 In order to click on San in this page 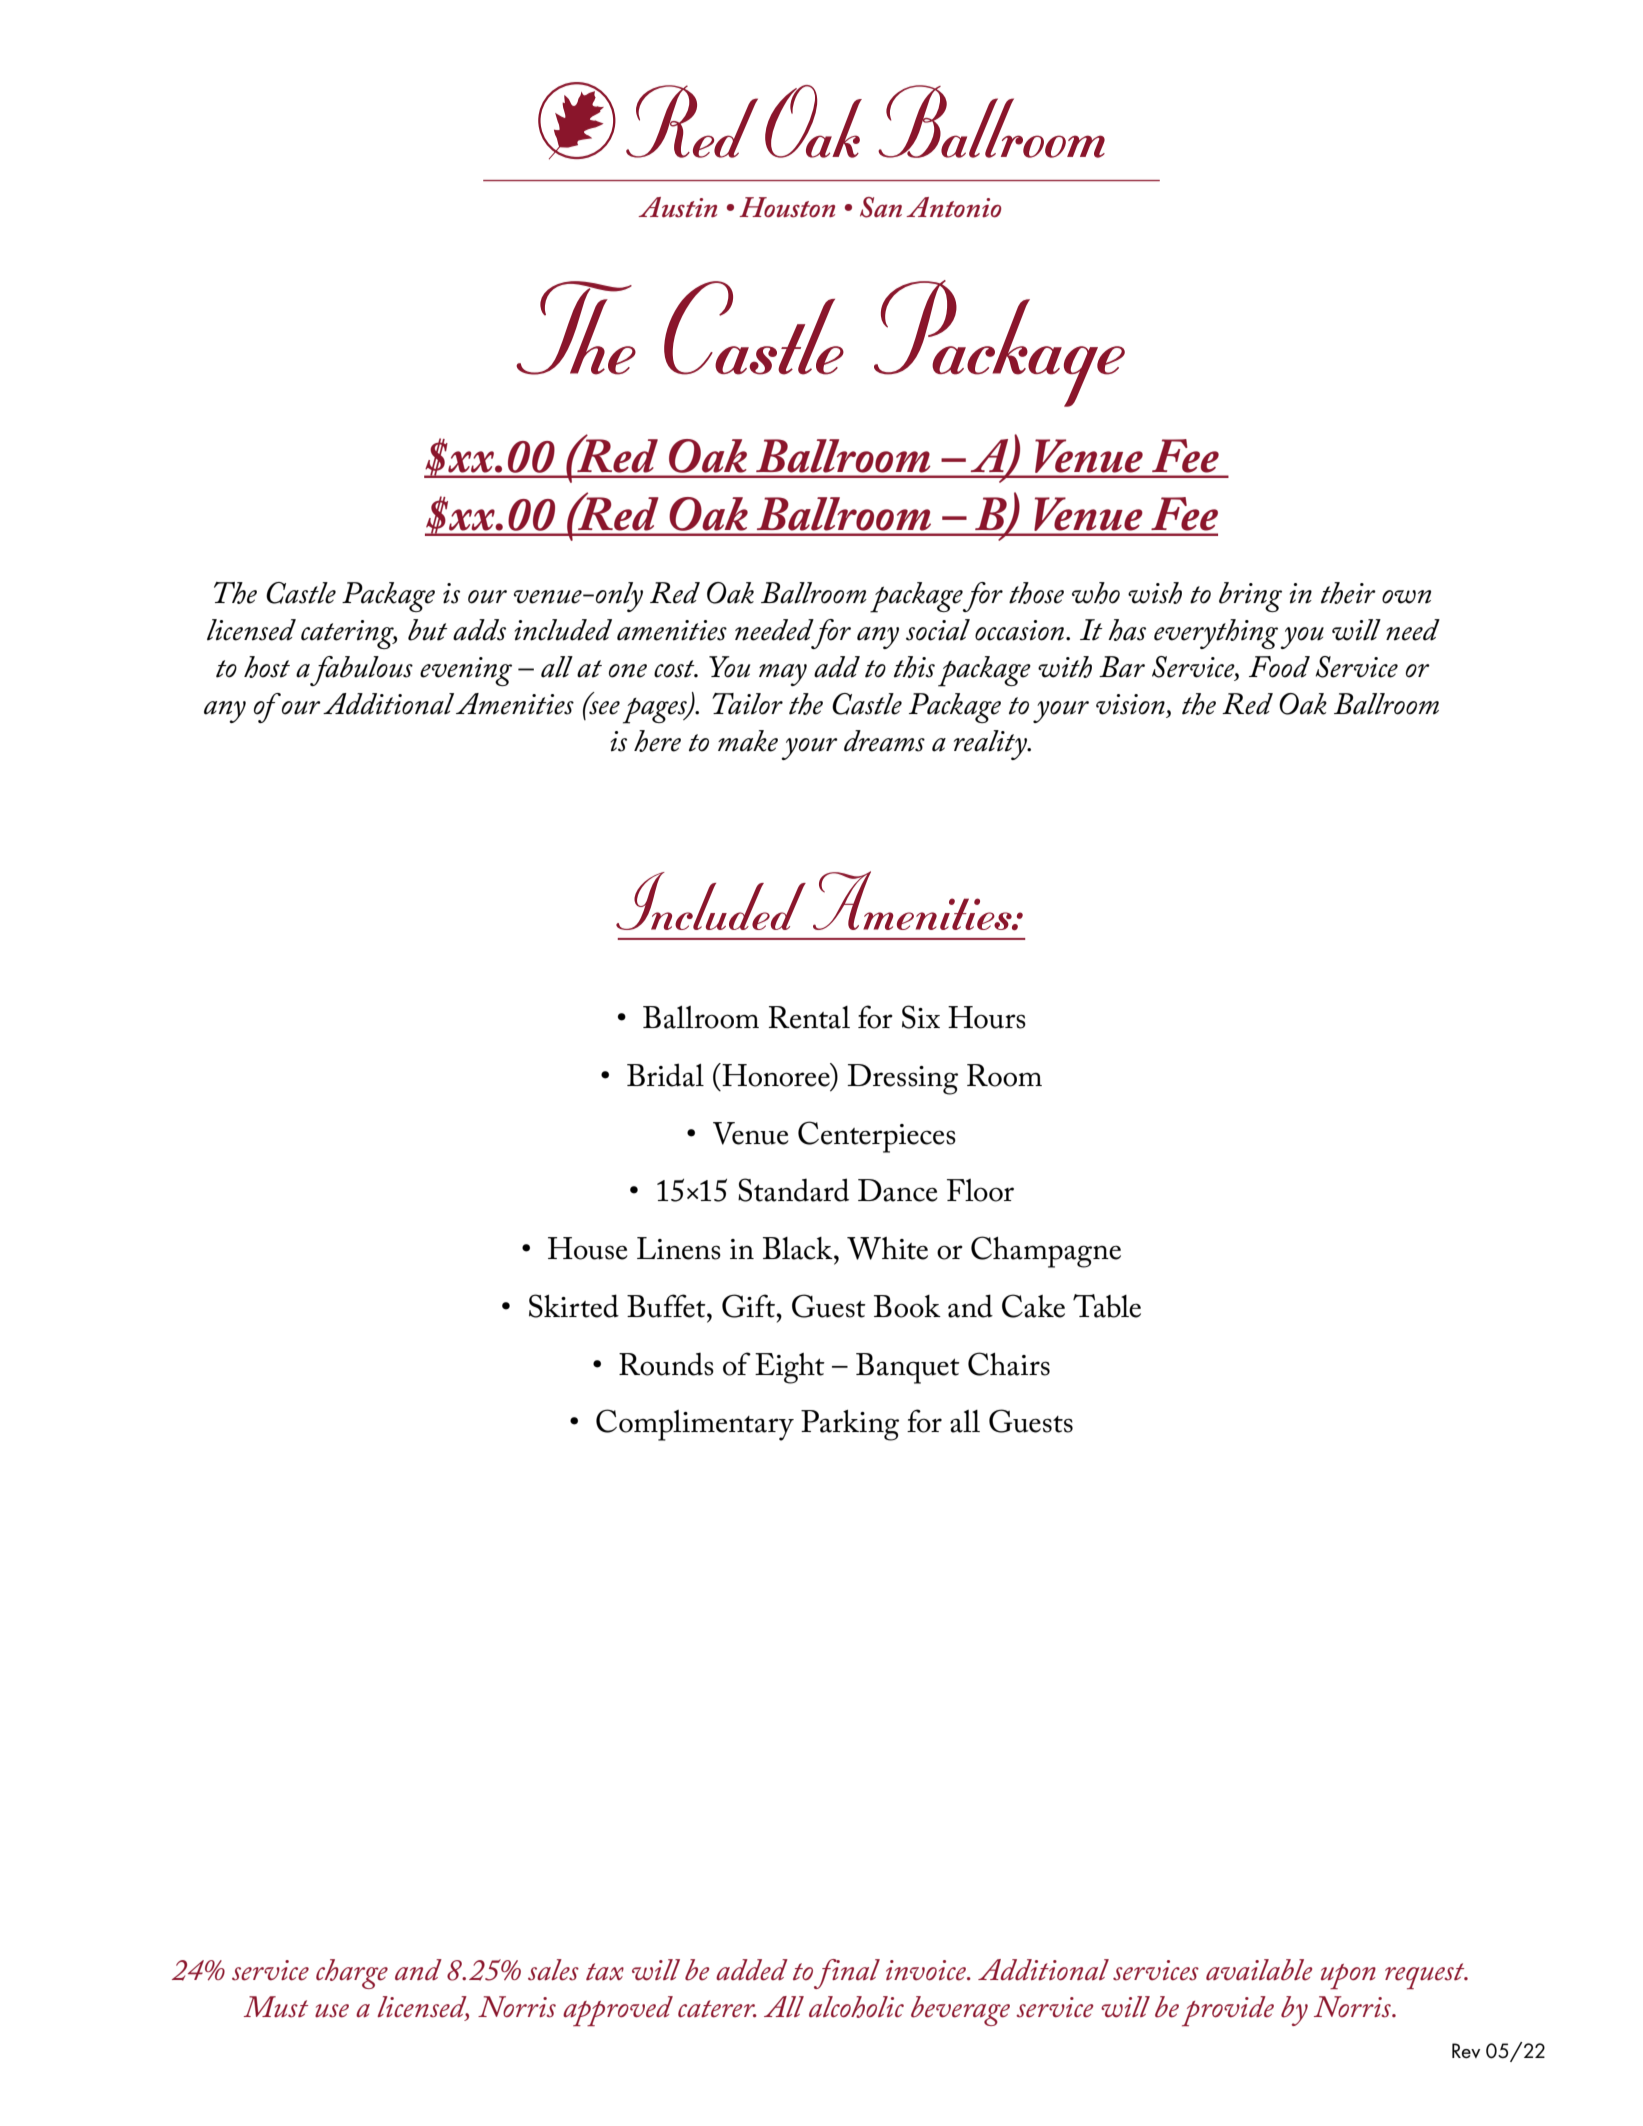, I will do `click(881, 207)`.
